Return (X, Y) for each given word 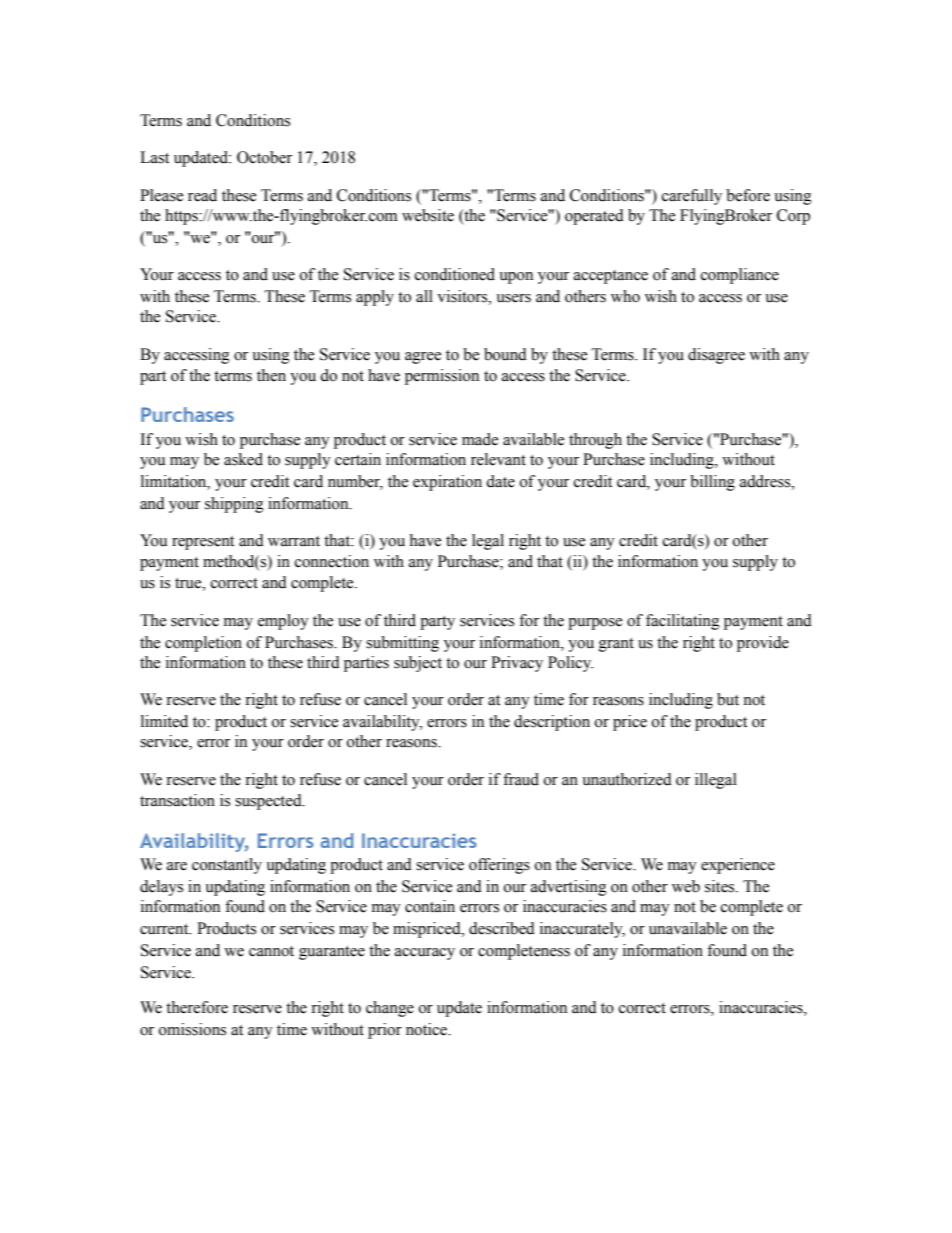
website (428, 215)
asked (243, 459)
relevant (498, 459)
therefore (197, 1007)
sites (721, 886)
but (728, 699)
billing (712, 483)
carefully (692, 197)
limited (164, 721)
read (202, 195)
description (552, 723)
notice (427, 1029)
